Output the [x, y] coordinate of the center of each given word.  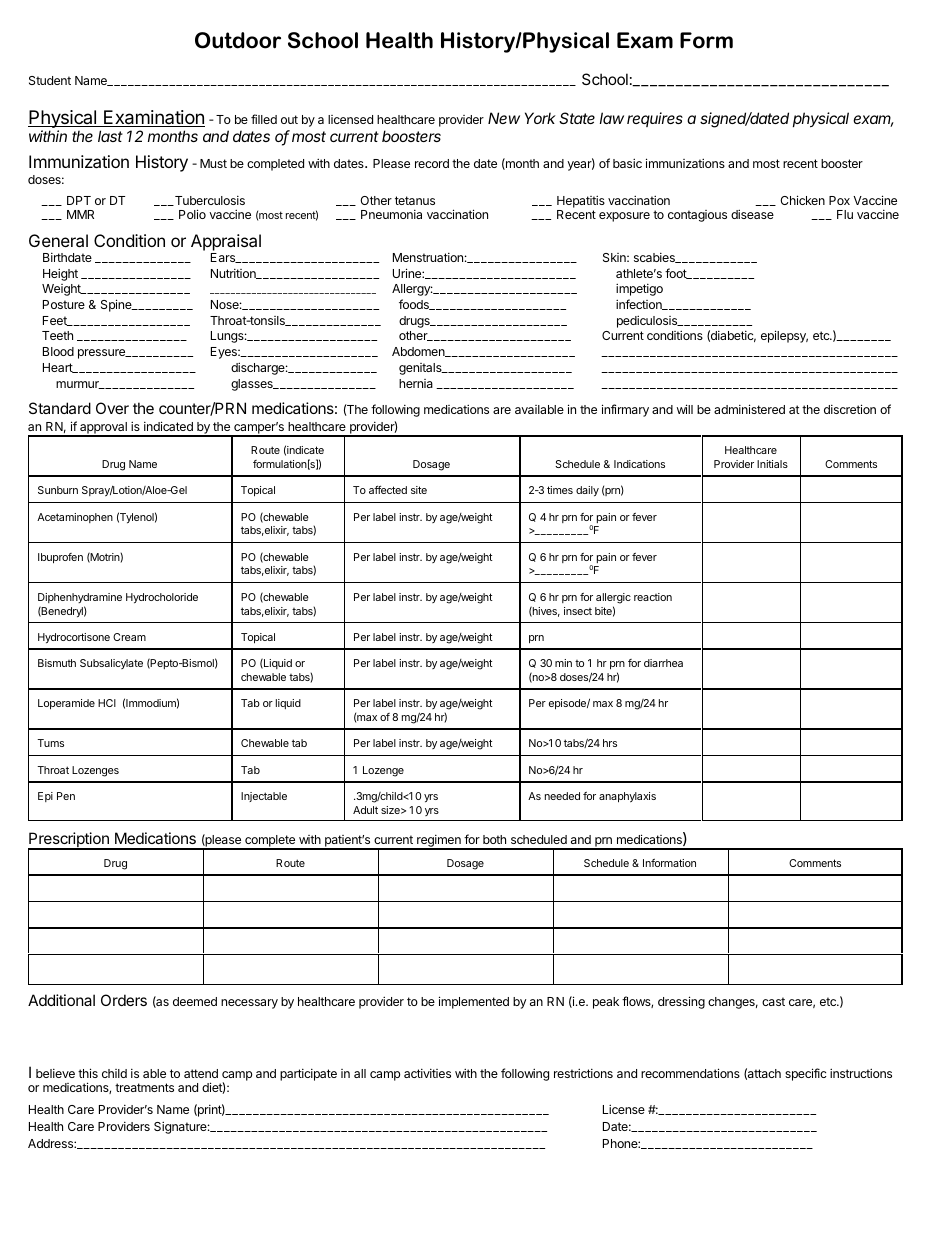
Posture [64, 304]
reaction [653, 597]
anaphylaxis [627, 797]
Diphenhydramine [80, 598]
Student [50, 80]
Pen [66, 796]
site [419, 490]
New [504, 118]
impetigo [639, 289]
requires [655, 119]
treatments [144, 1087]
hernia [416, 383]
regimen [439, 842]
